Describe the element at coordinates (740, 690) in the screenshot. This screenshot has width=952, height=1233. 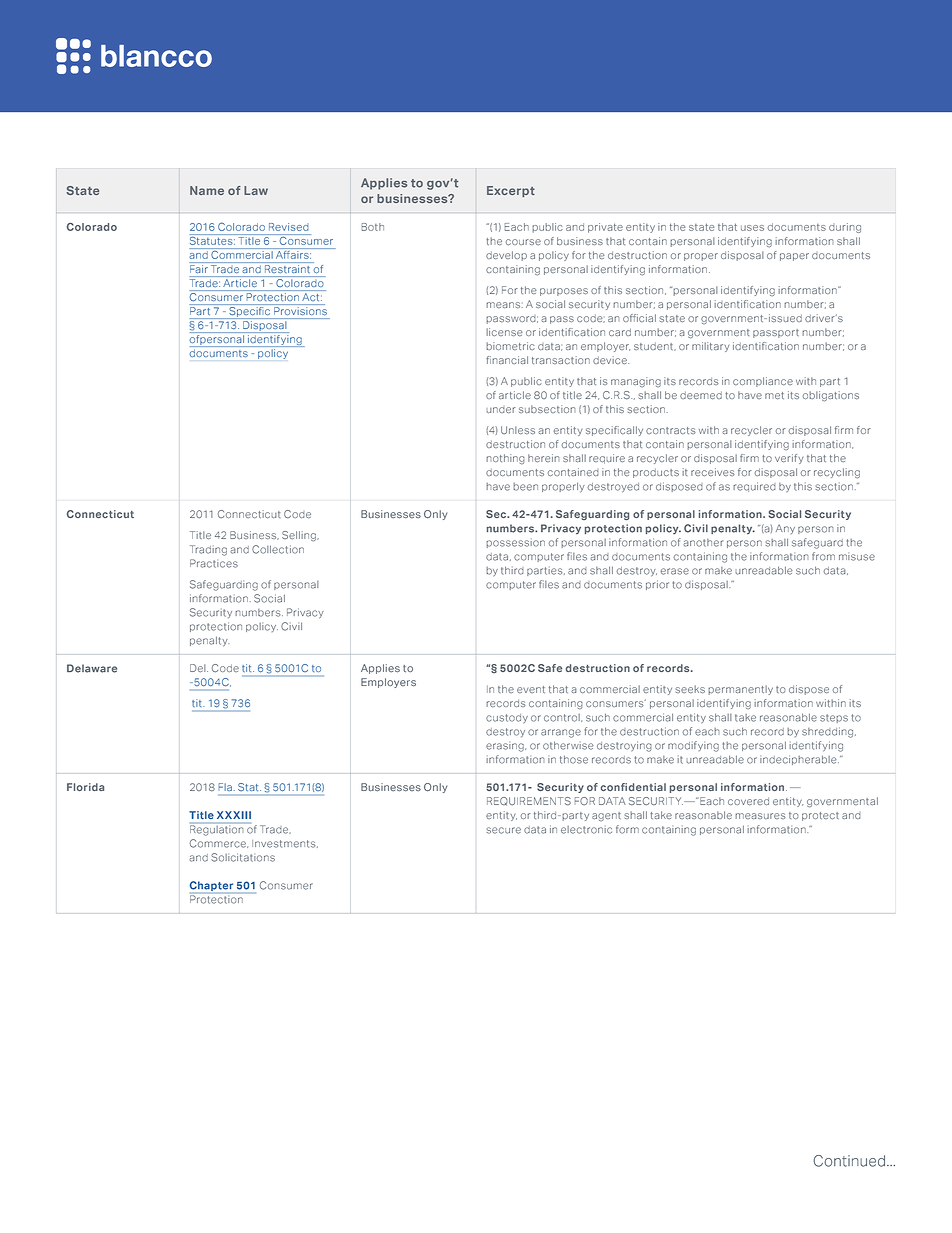
I see `permanently` at that location.
